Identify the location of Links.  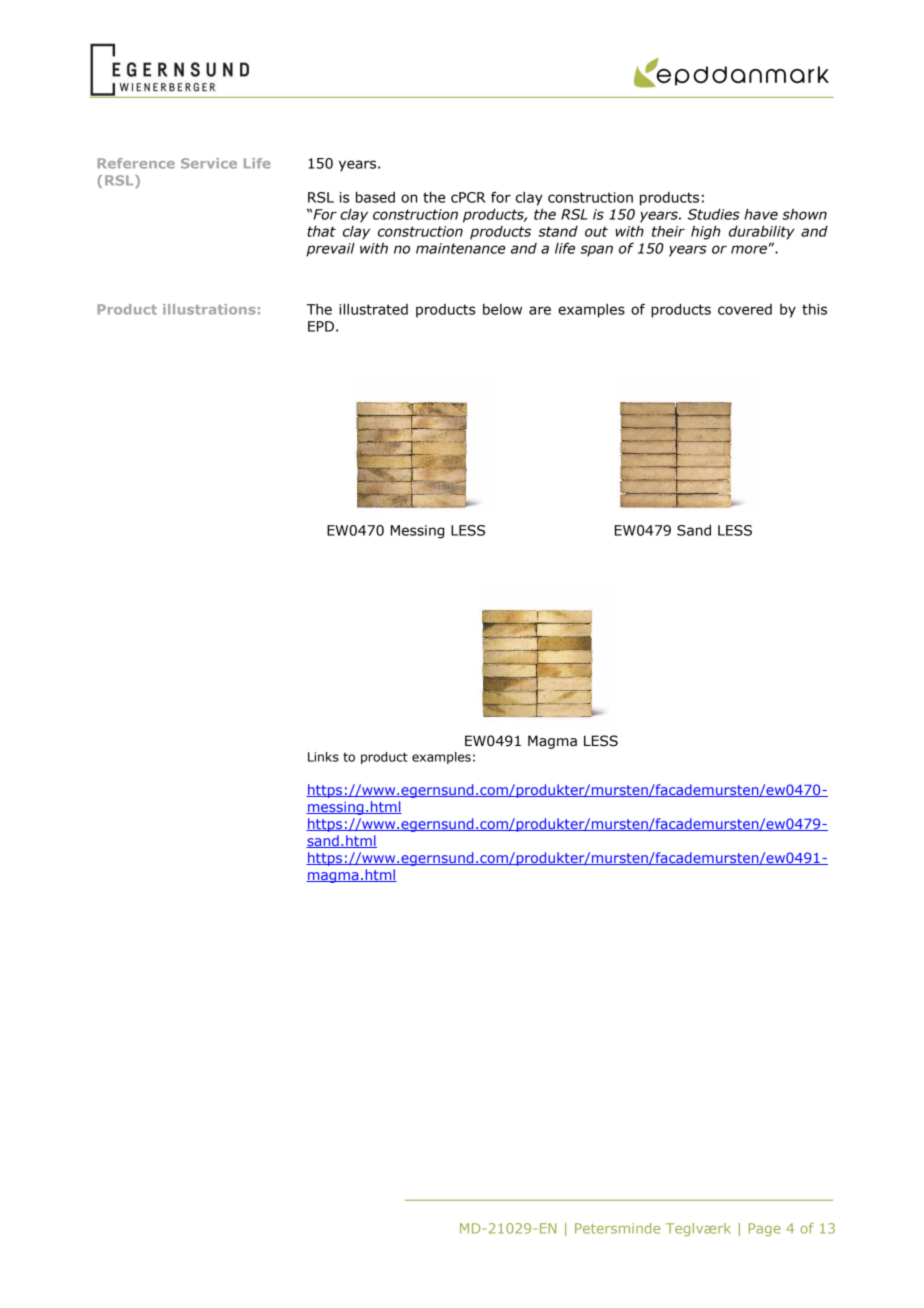
(323, 757).
